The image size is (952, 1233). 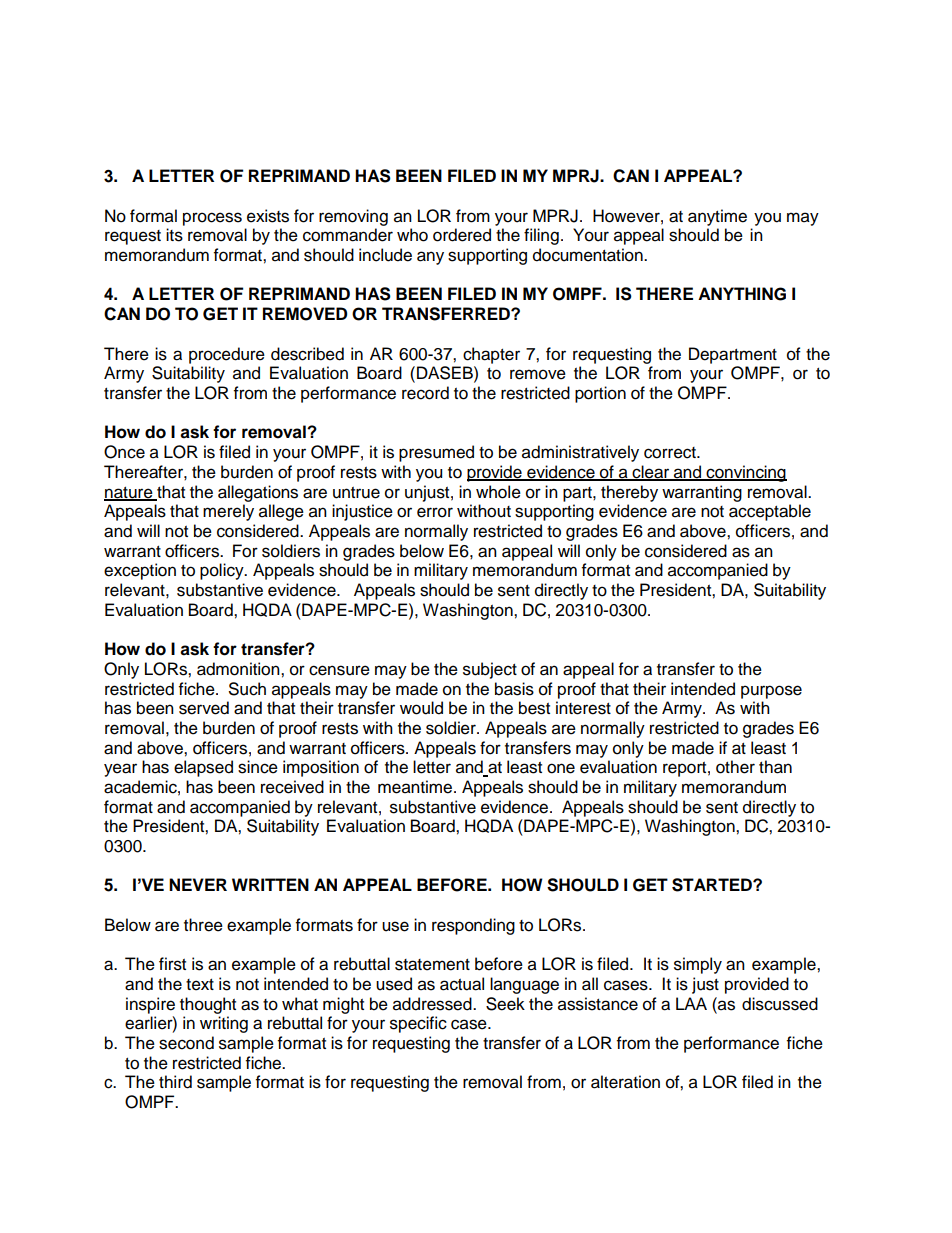 I want to click on responding, so click(x=473, y=926).
